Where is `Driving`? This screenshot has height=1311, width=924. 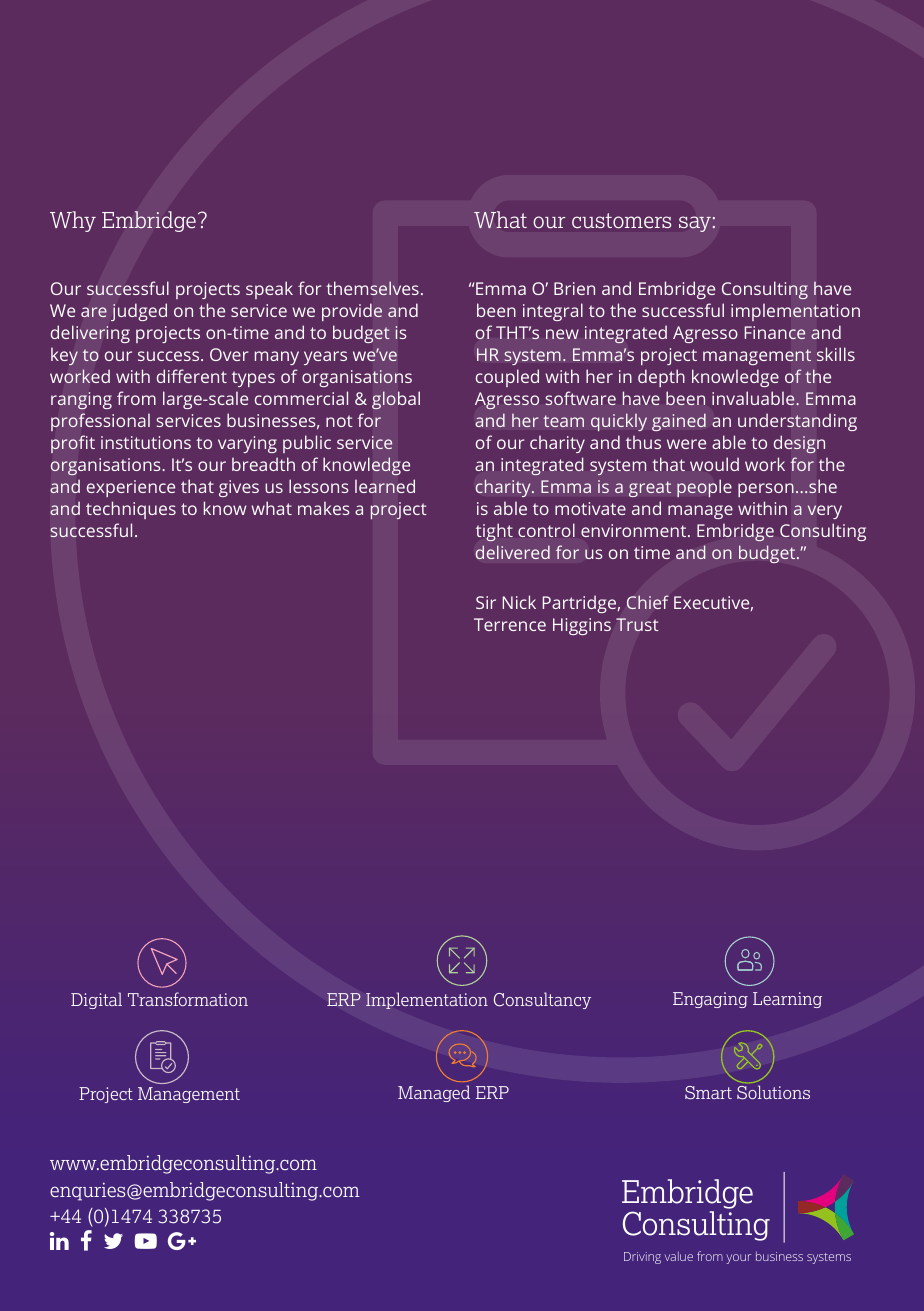
Driving is located at coordinates (642, 1258).
